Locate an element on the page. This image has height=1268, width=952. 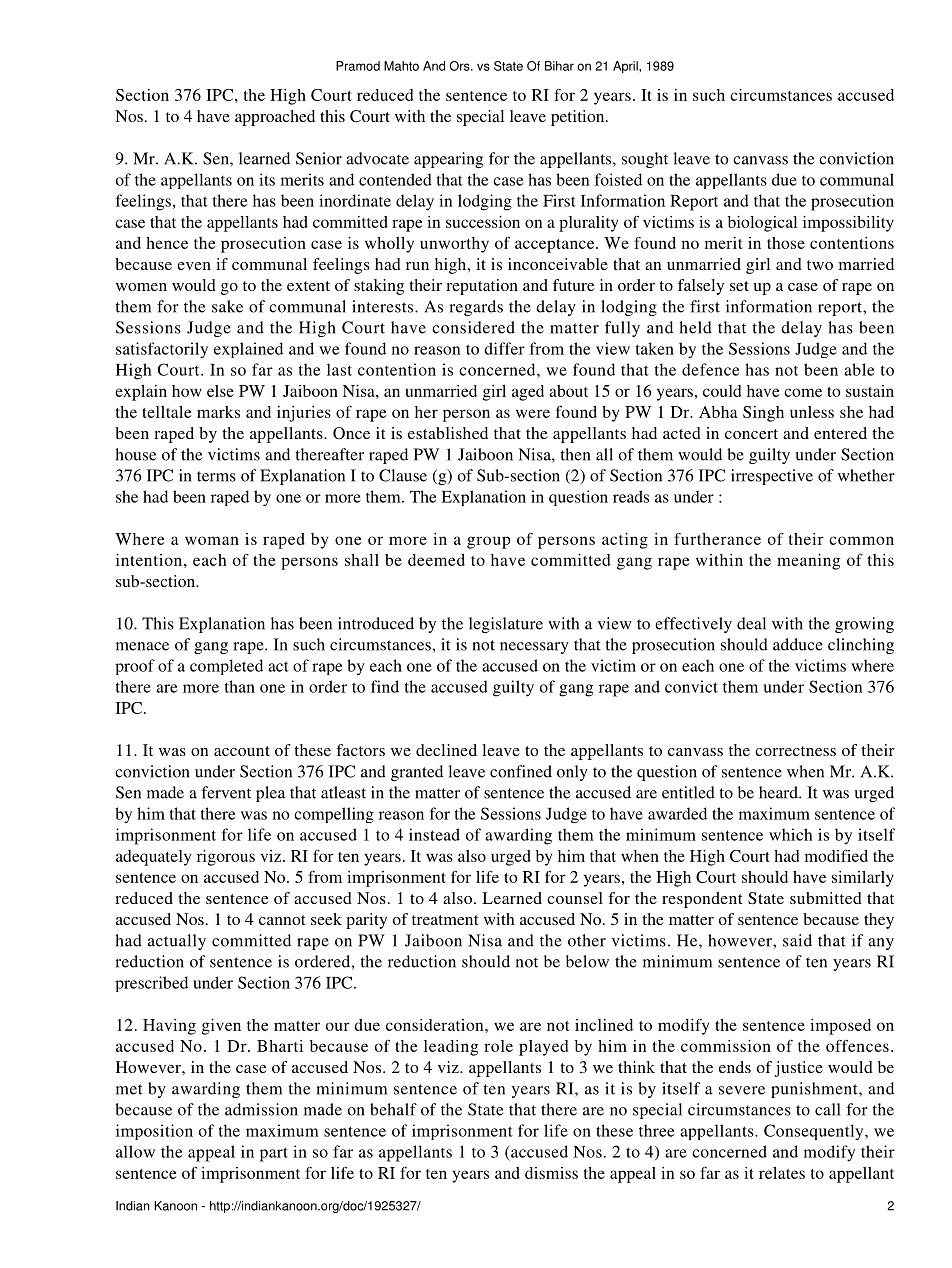
adduce is located at coordinates (798, 644).
